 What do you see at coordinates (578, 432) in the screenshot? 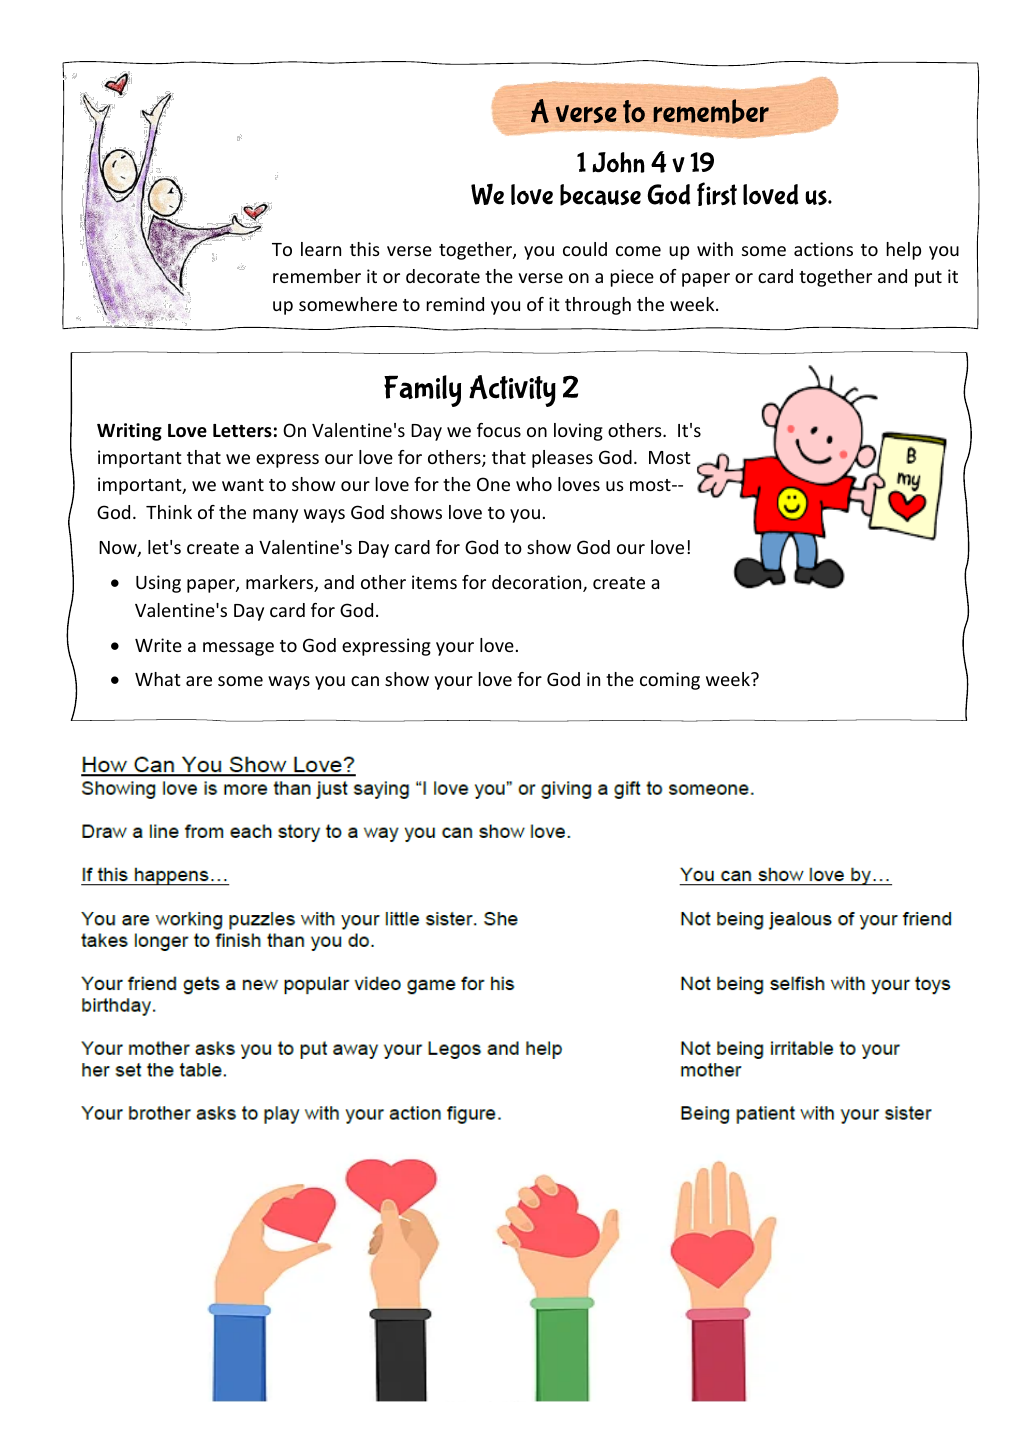
I see `loving` at bounding box center [578, 432].
